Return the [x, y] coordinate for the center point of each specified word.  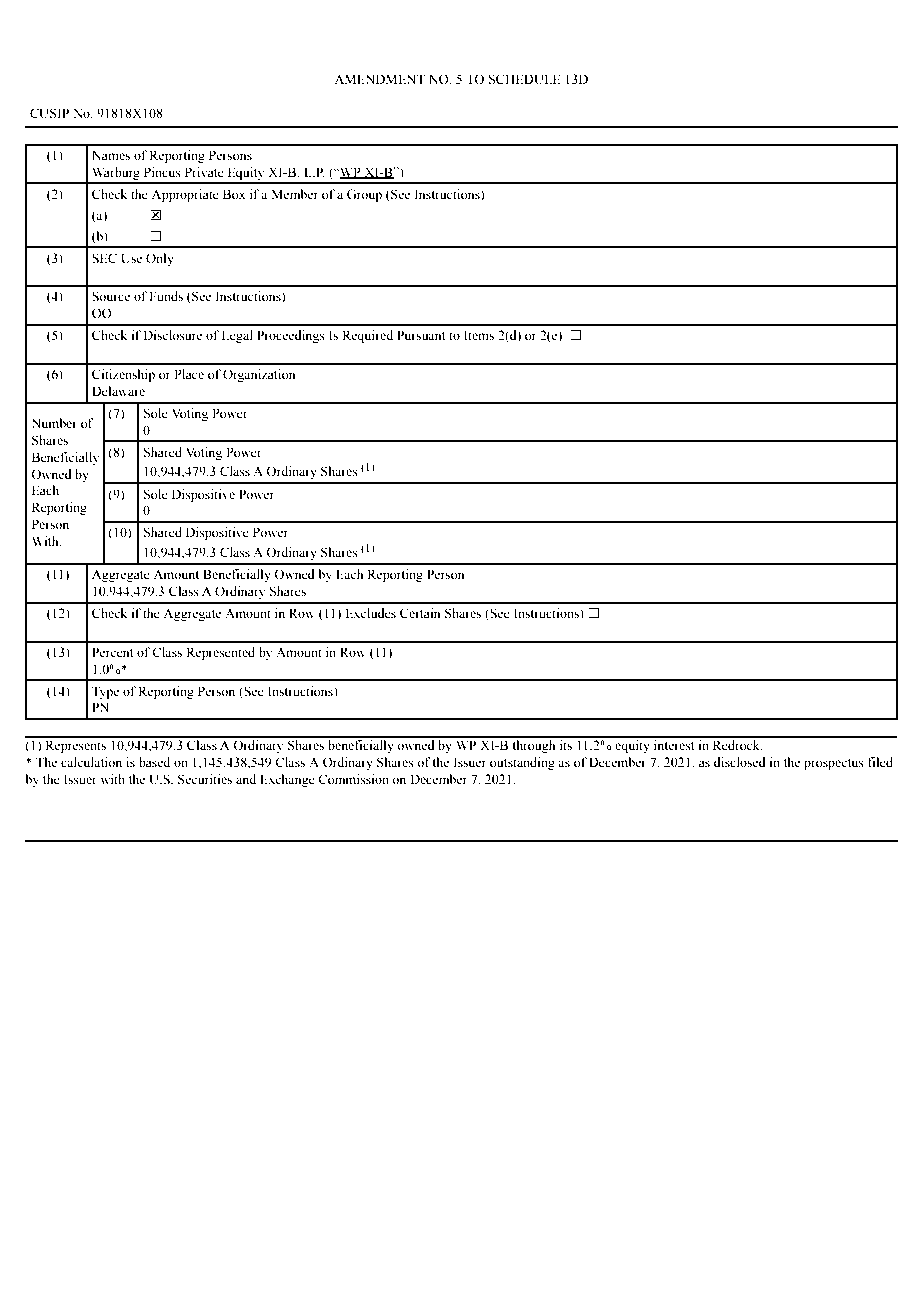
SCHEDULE [524, 79]
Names [111, 155]
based [154, 762]
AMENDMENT [379, 79]
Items [479, 335]
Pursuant [421, 335]
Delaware [118, 391]
